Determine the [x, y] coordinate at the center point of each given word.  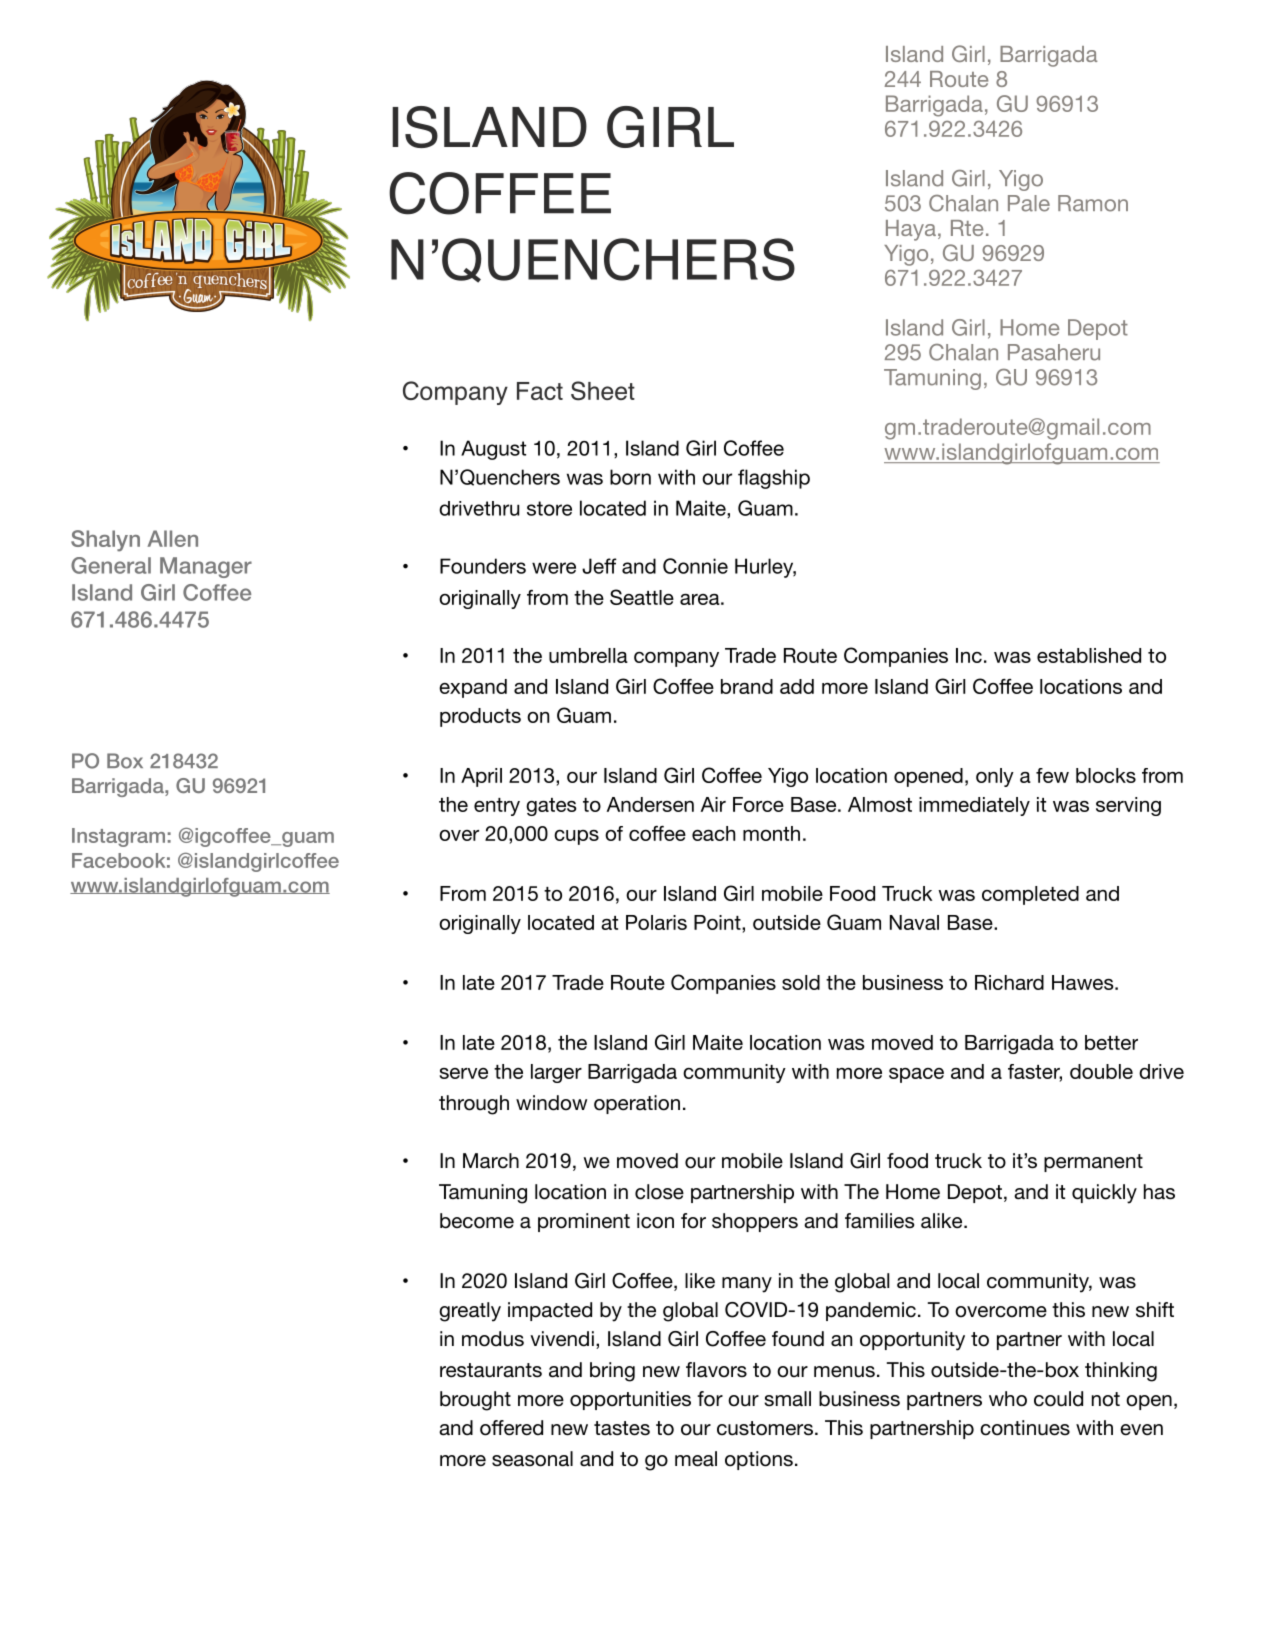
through [474, 1105]
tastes [622, 1428]
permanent [1093, 1163]
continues [1025, 1428]
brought [475, 1401]
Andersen [650, 804]
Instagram [118, 837]
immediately [974, 806]
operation [637, 1104]
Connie [695, 566]
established [1089, 655]
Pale [1029, 203]
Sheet [603, 391]
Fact [540, 391]
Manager [206, 567]
